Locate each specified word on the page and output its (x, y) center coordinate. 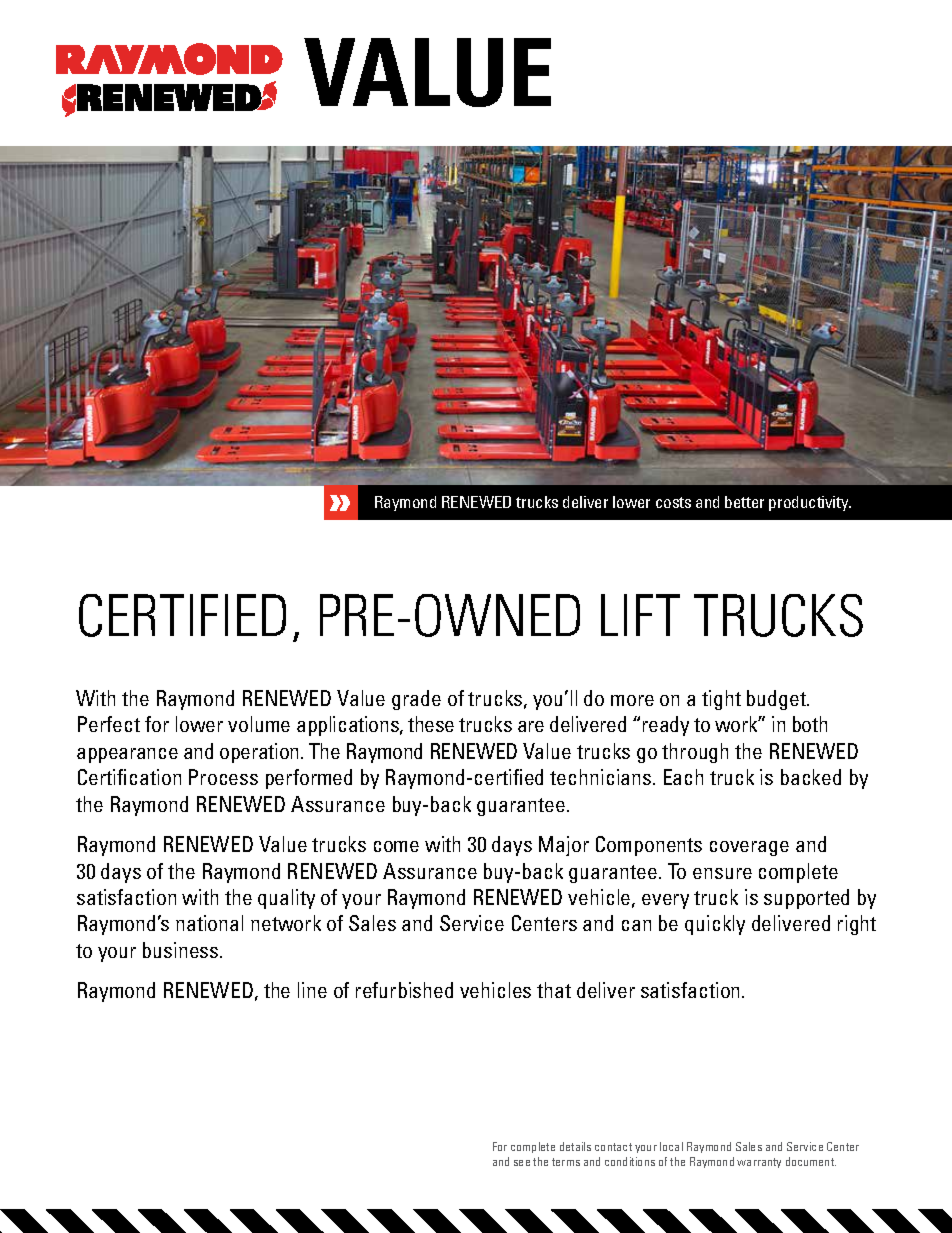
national (209, 923)
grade (416, 700)
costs (673, 502)
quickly (715, 925)
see (522, 1163)
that (554, 990)
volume (259, 724)
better (744, 502)
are (531, 726)
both (810, 724)
